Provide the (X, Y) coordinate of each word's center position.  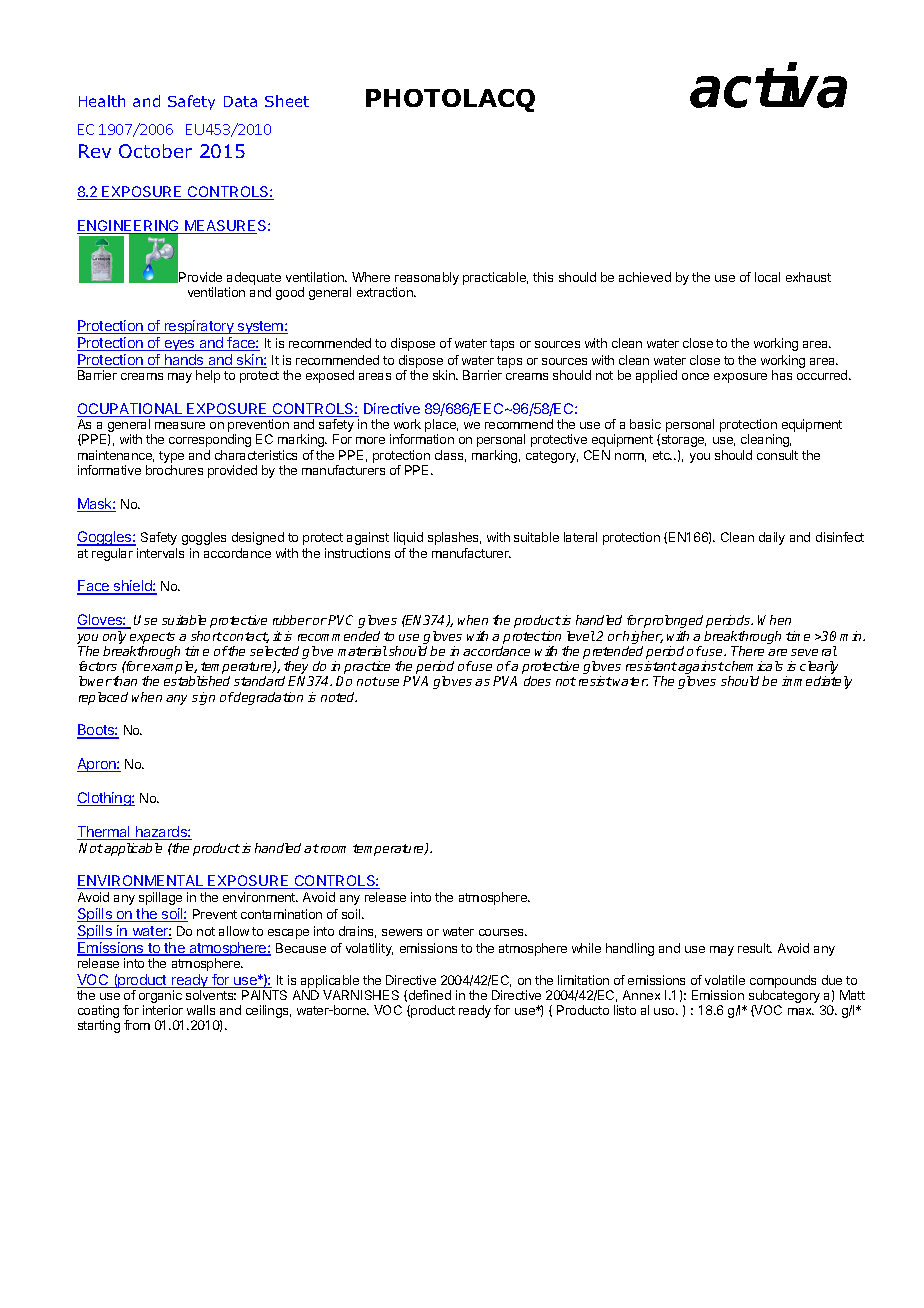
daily (772, 538)
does (537, 681)
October (155, 151)
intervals (160, 553)
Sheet (287, 101)
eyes (179, 345)
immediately (817, 682)
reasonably (427, 278)
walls (201, 1010)
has (782, 375)
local (767, 277)
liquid (408, 538)
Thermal (105, 833)
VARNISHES (361, 995)
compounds (783, 981)
